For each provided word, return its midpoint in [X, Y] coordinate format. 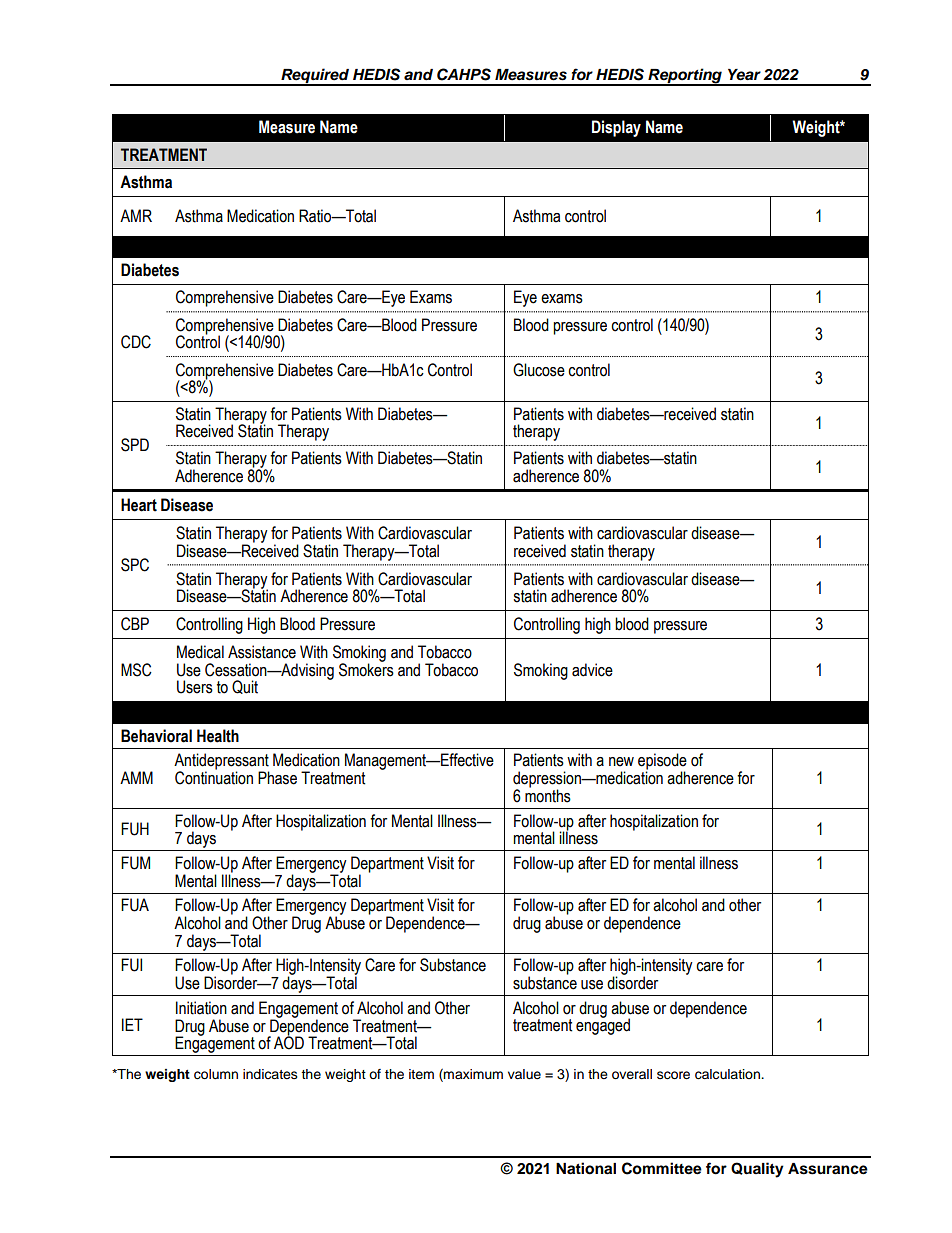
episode [662, 762]
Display [616, 128]
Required [315, 77]
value [524, 1074]
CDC [136, 342]
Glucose [539, 370]
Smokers [366, 669]
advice [592, 670]
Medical [200, 652]
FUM [135, 863]
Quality [757, 1170]
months [548, 795]
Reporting [685, 77]
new [621, 762]
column [216, 1074]
